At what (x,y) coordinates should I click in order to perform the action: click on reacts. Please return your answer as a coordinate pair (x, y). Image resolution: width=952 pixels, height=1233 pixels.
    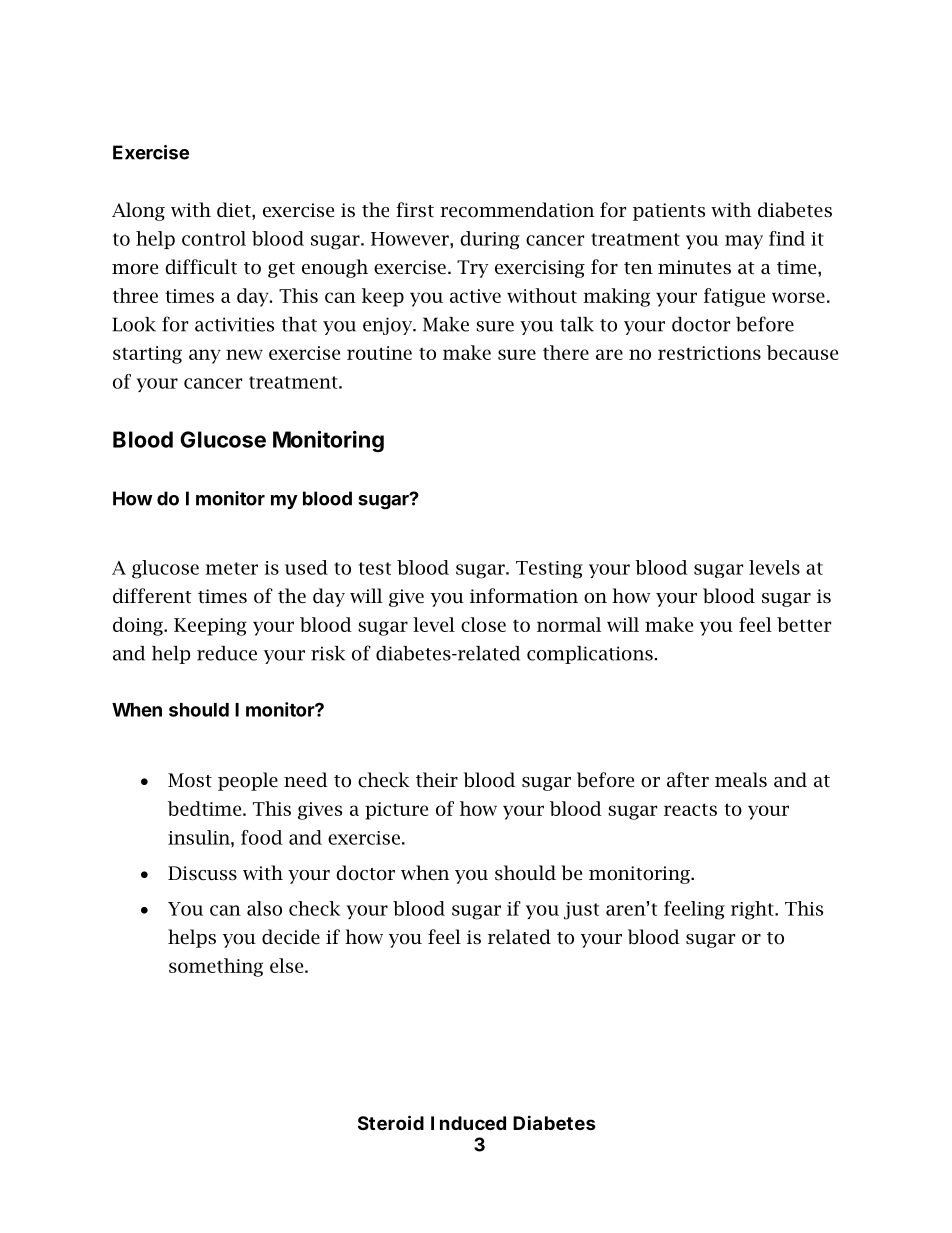
    Looking at the image, I should click on (690, 809).
